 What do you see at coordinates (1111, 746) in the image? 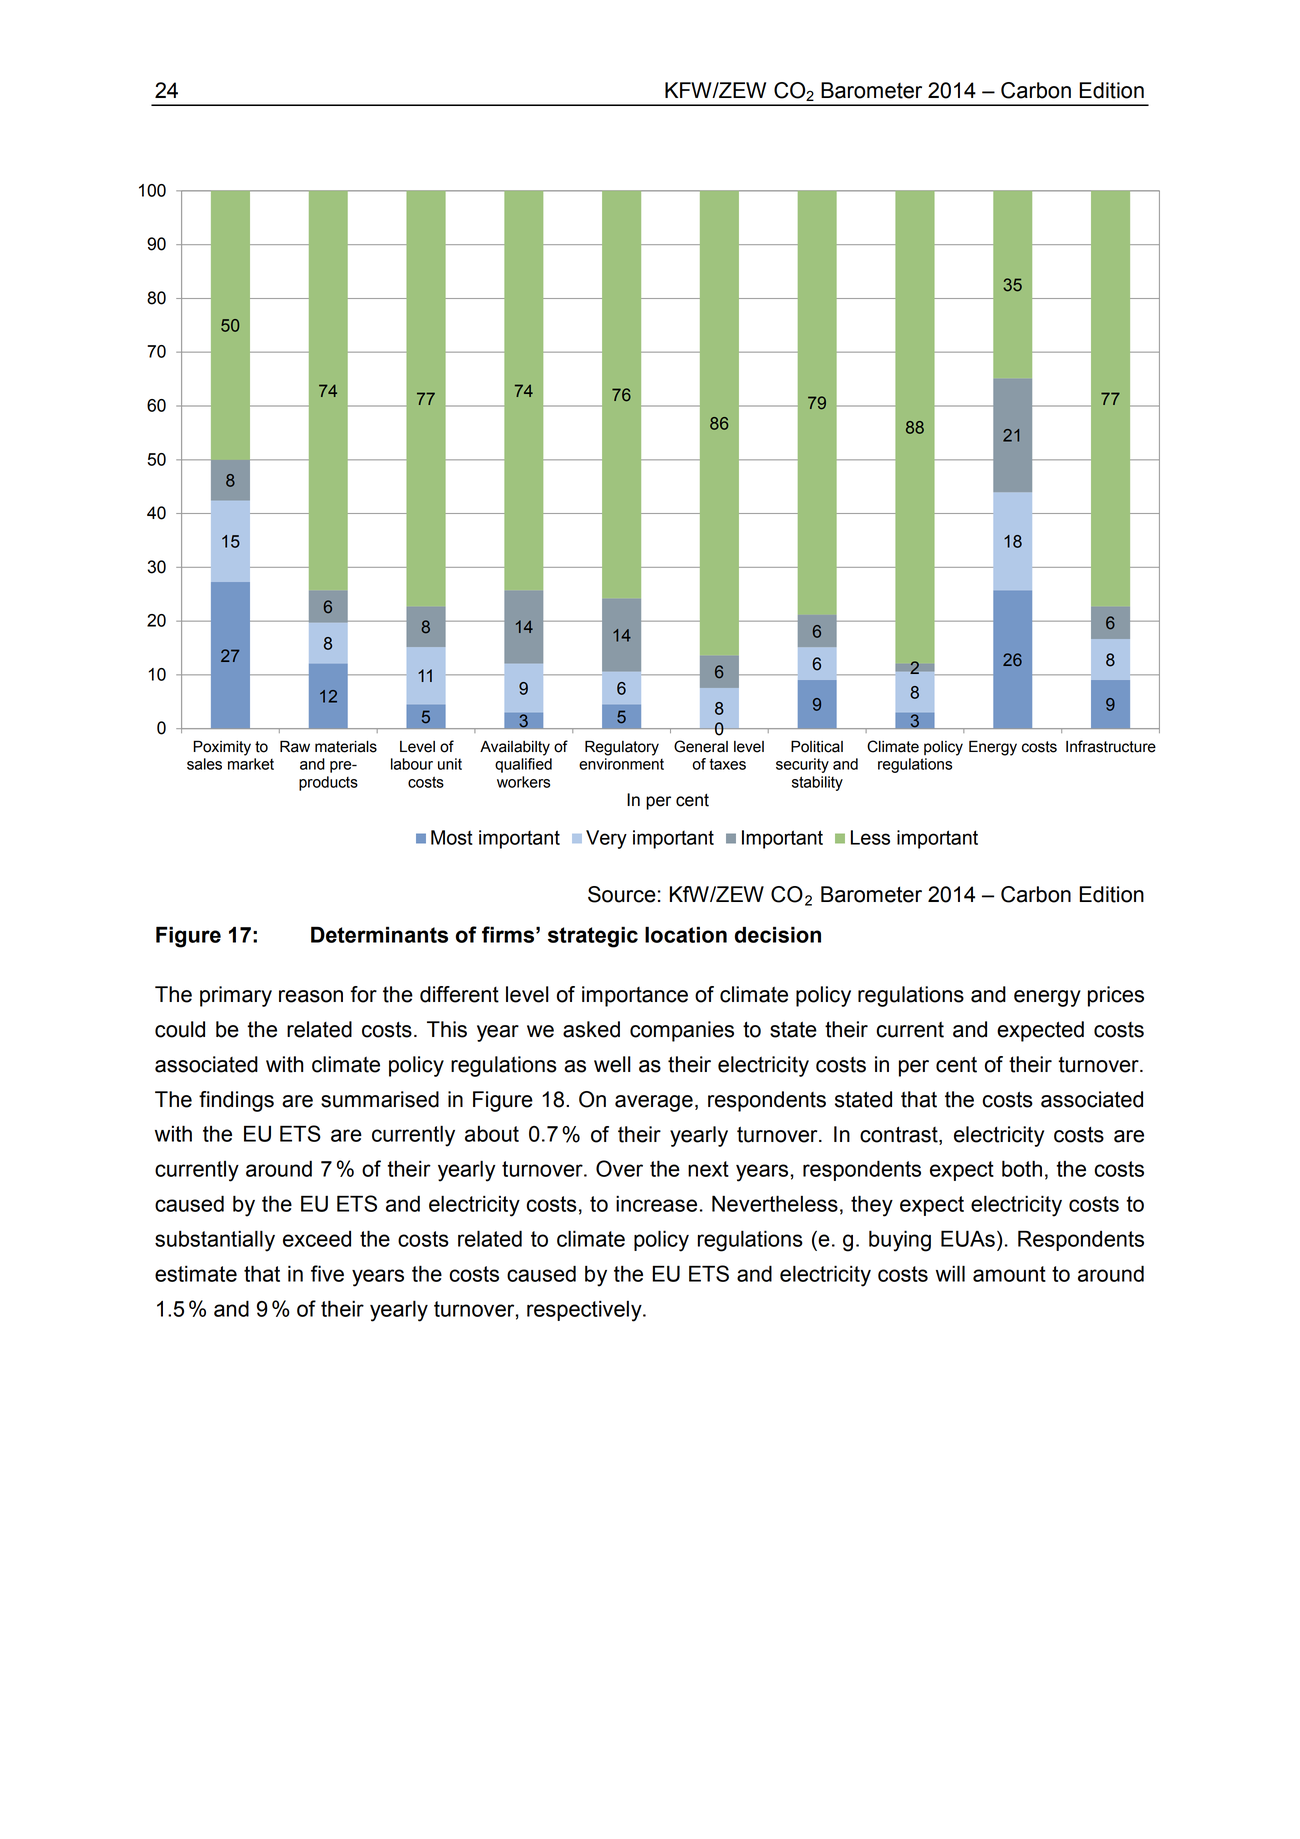
I see `Infrastructure` at bounding box center [1111, 746].
